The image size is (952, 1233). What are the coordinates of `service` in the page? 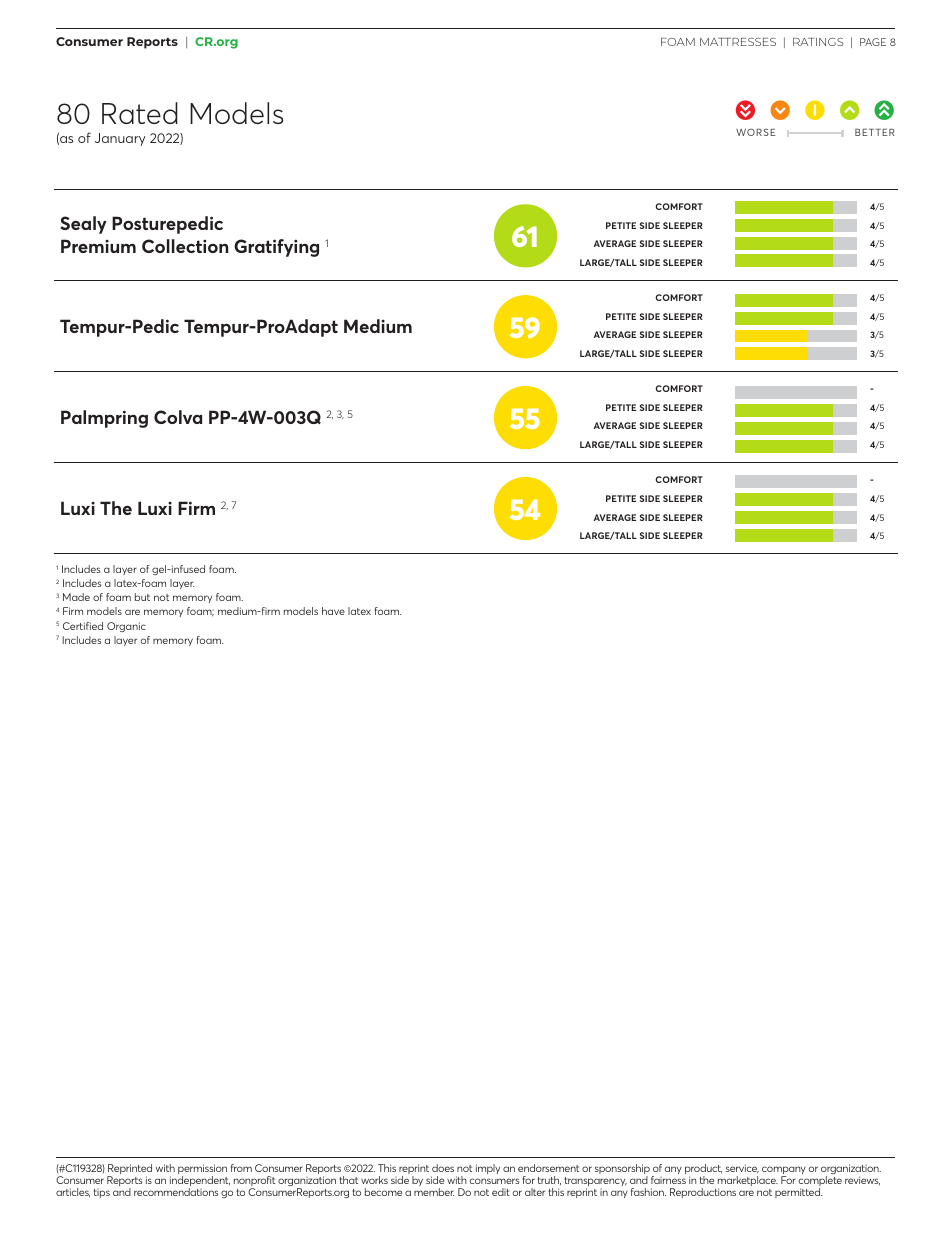 It's located at (742, 1169).
